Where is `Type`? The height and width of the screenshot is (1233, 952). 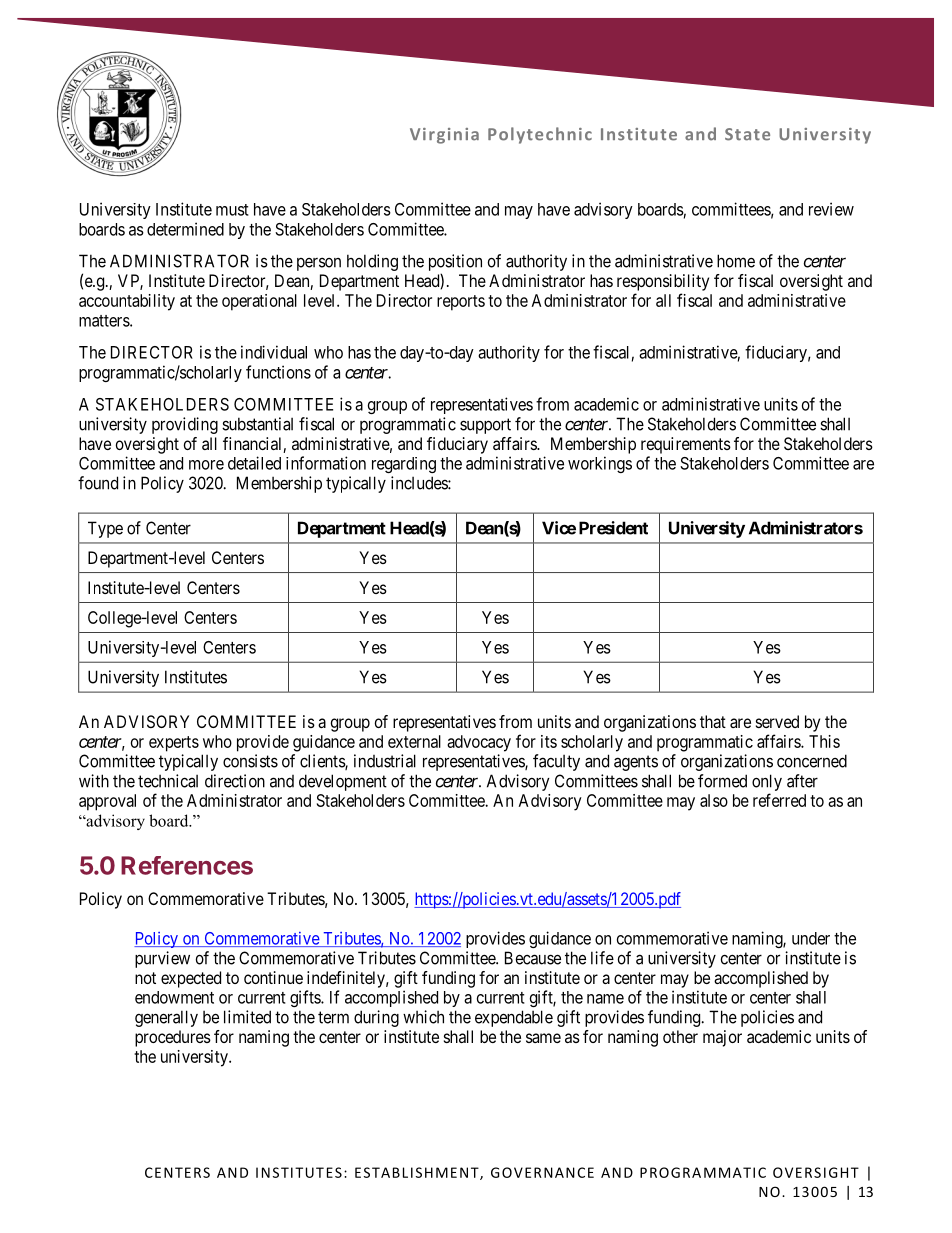
Type is located at coordinates (105, 529).
